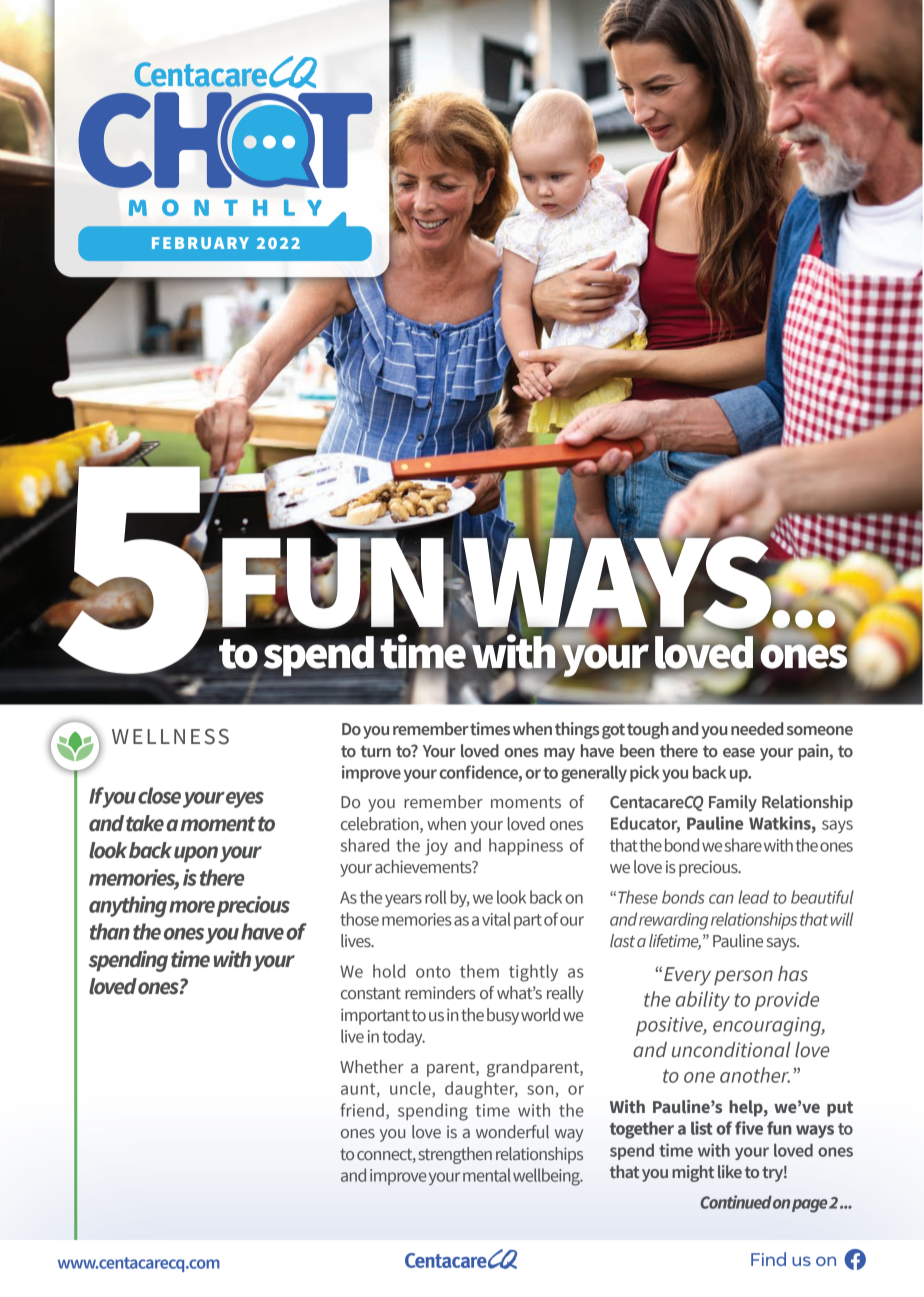 The height and width of the page is (1297, 924). Describe the element at coordinates (455, 1155) in the page. I see `strengthen` at that location.
